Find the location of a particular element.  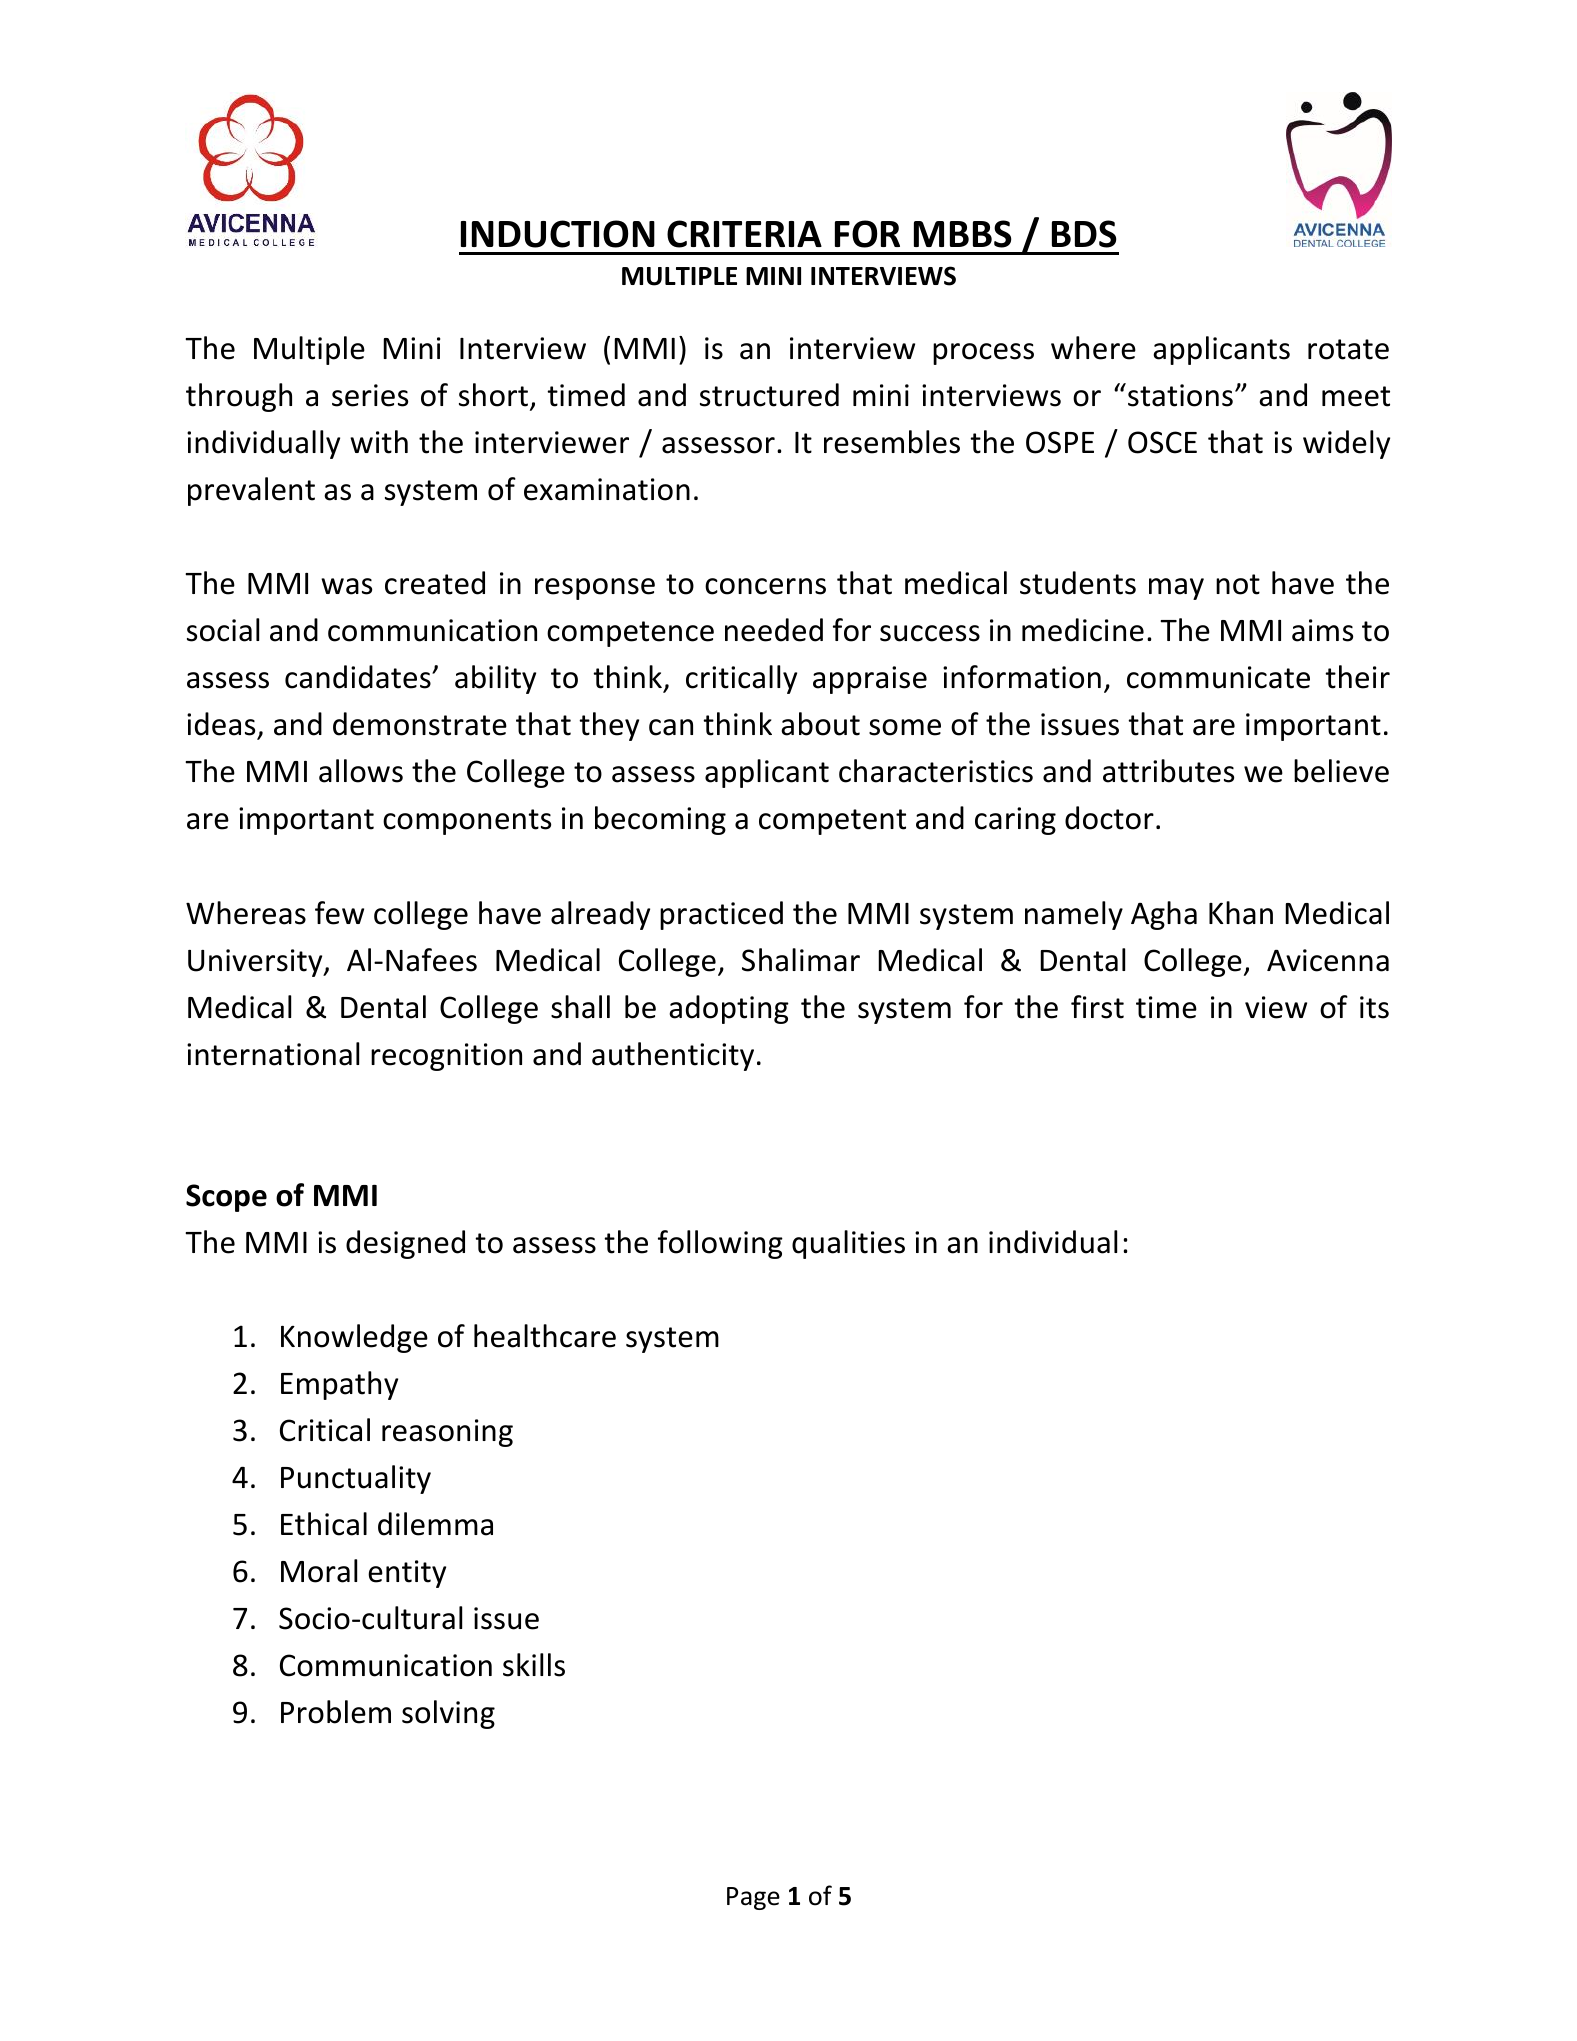

CRITERIA is located at coordinates (744, 234).
